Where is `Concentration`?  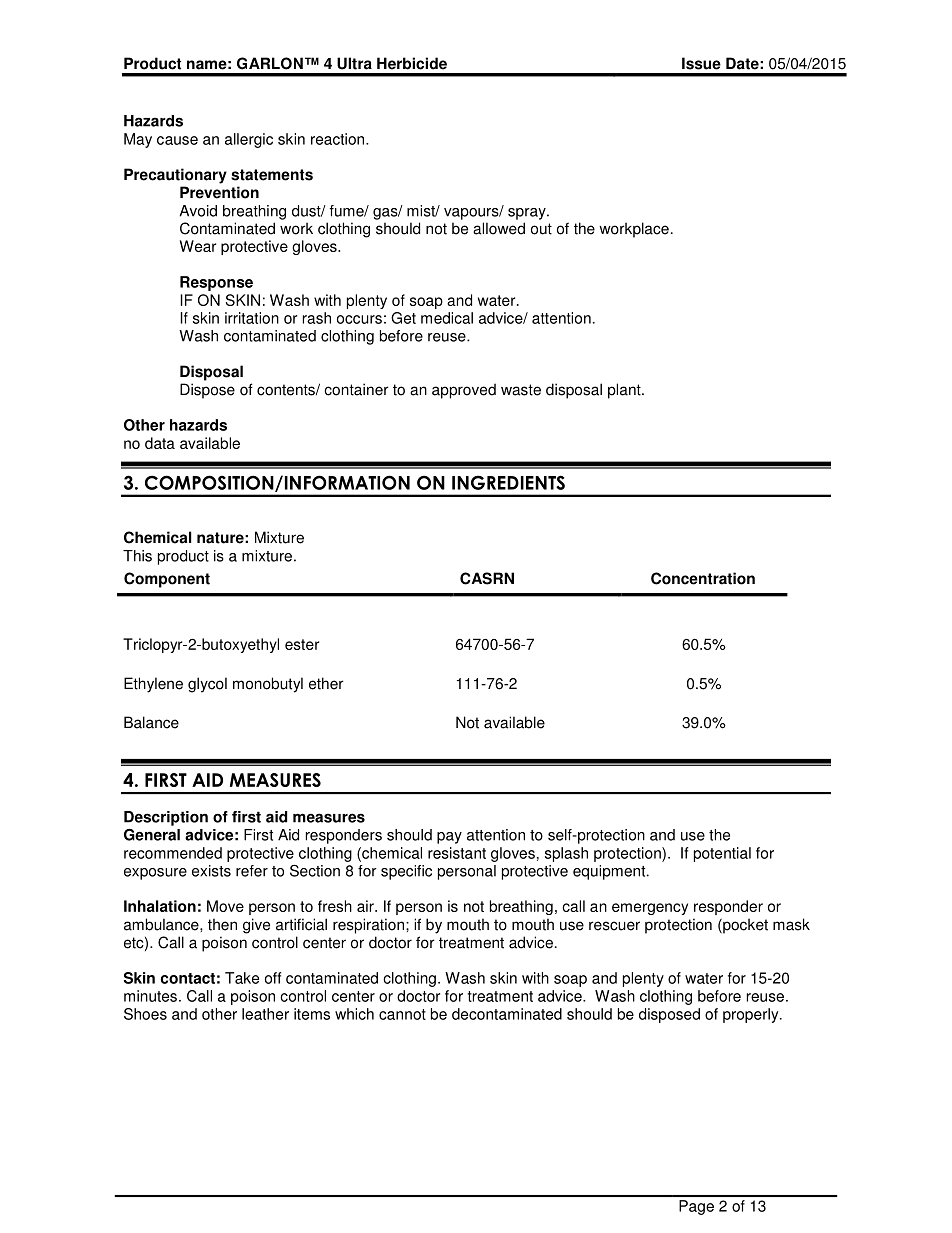 Concentration is located at coordinates (703, 578).
